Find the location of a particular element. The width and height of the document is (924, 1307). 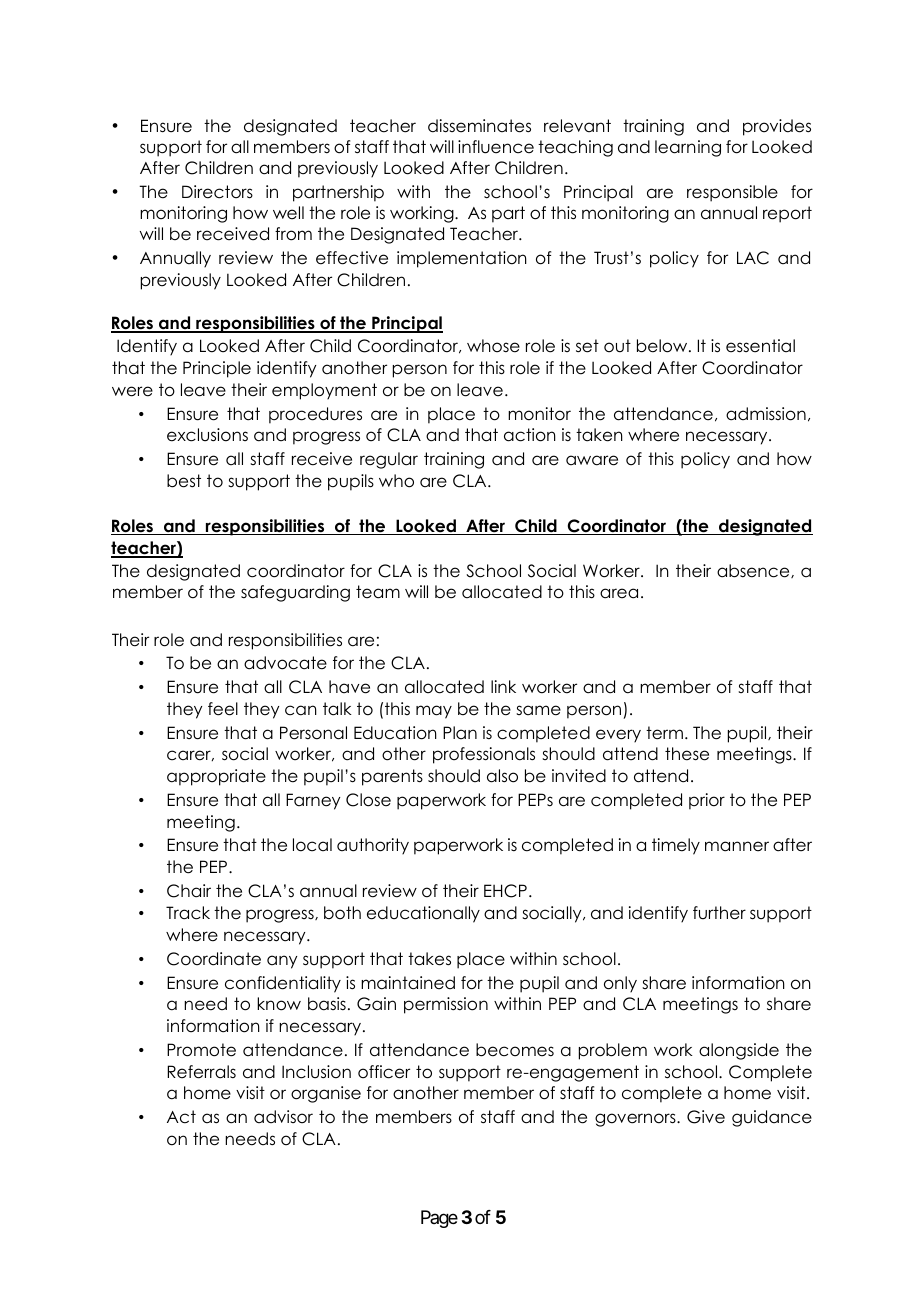

advisor is located at coordinates (283, 1117).
